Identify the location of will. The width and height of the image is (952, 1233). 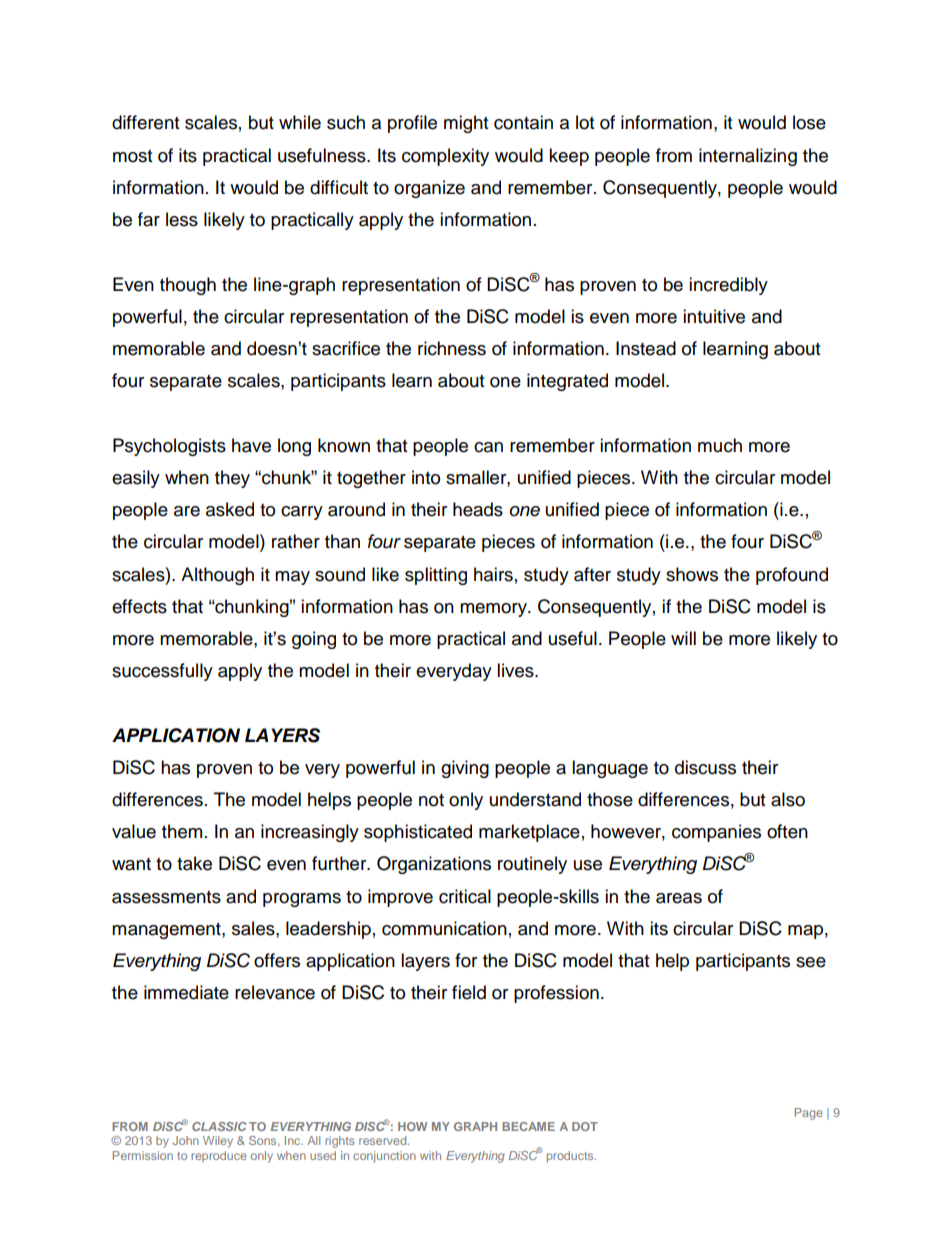
(683, 638).
